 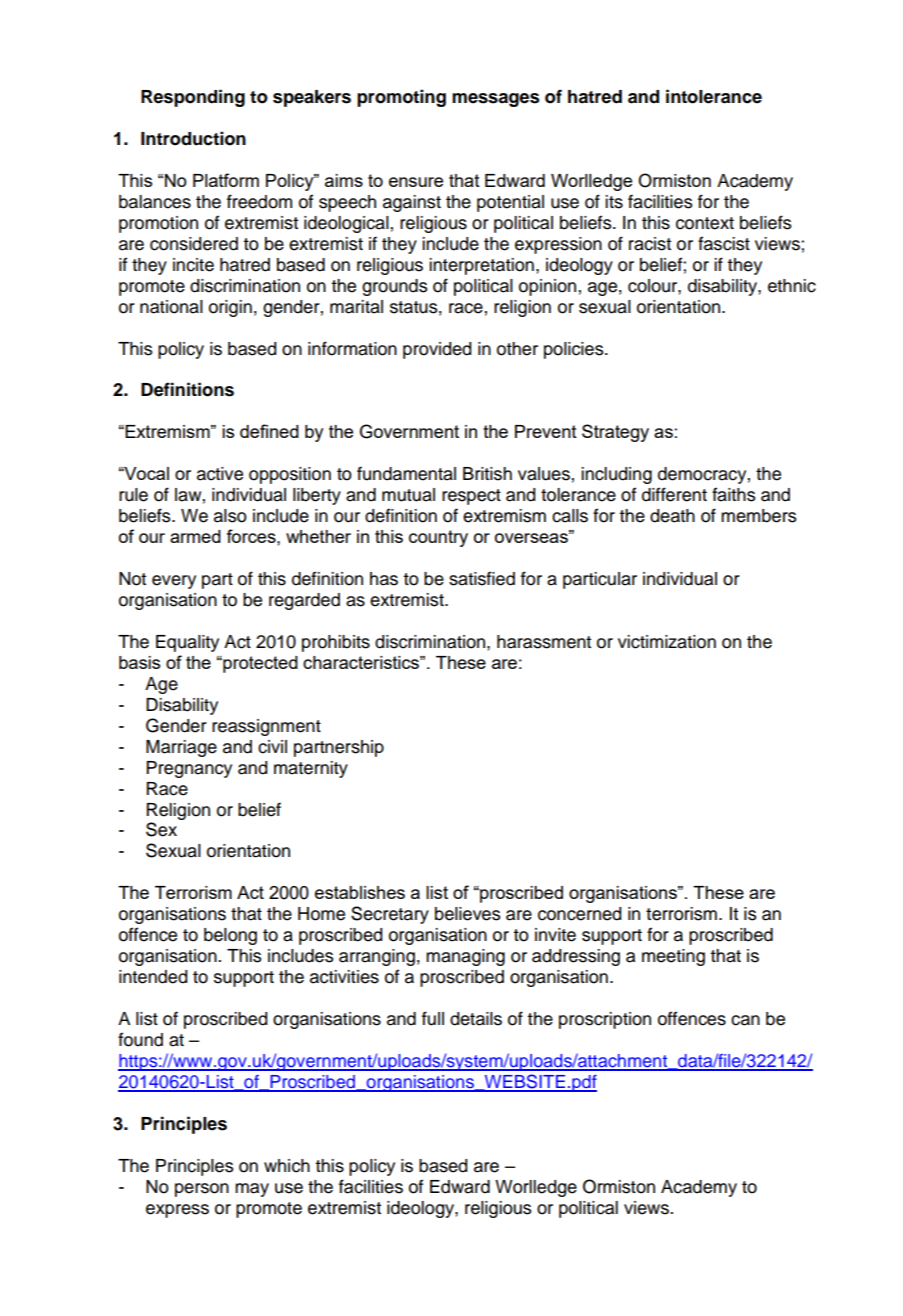 I want to click on person, so click(x=202, y=1190).
